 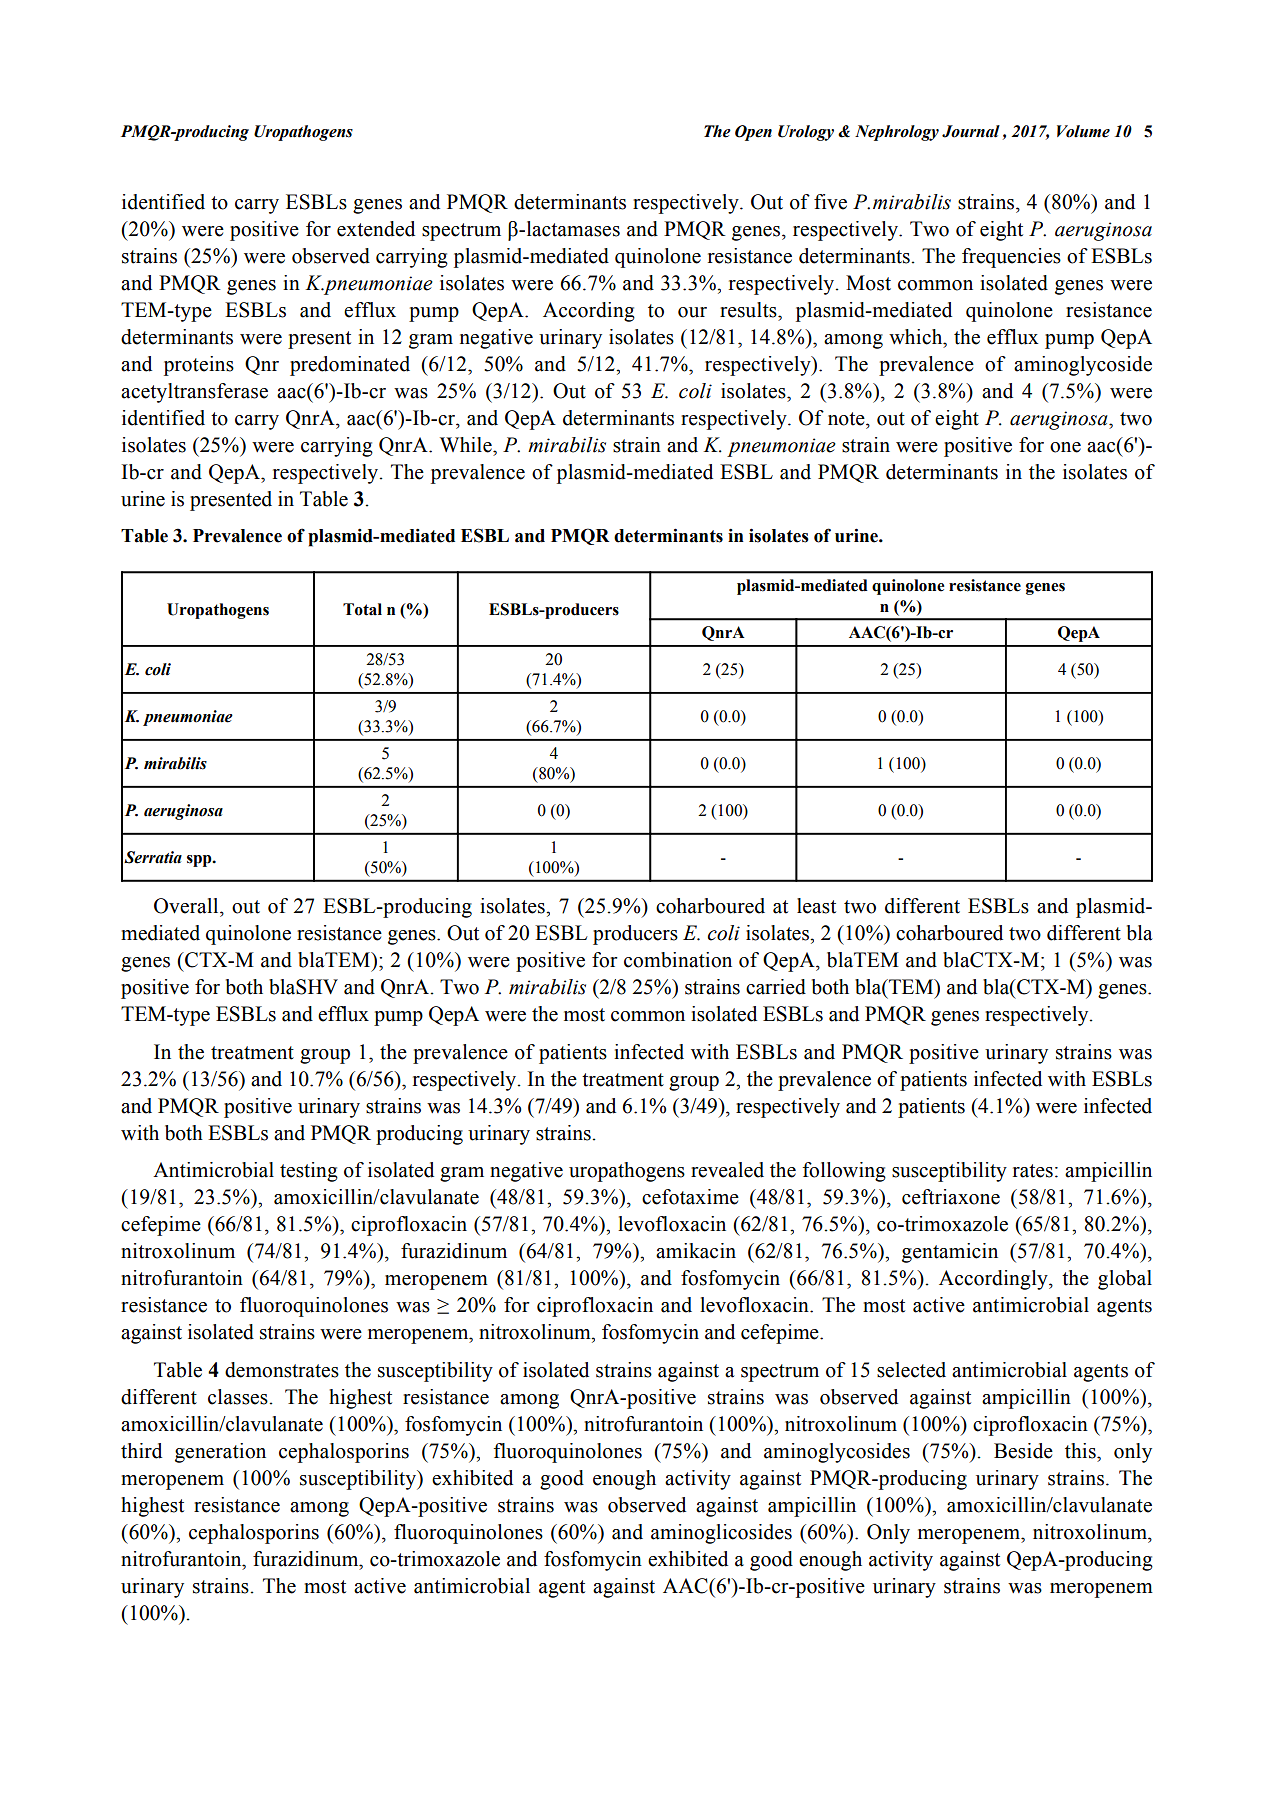 I want to click on least, so click(x=816, y=906).
